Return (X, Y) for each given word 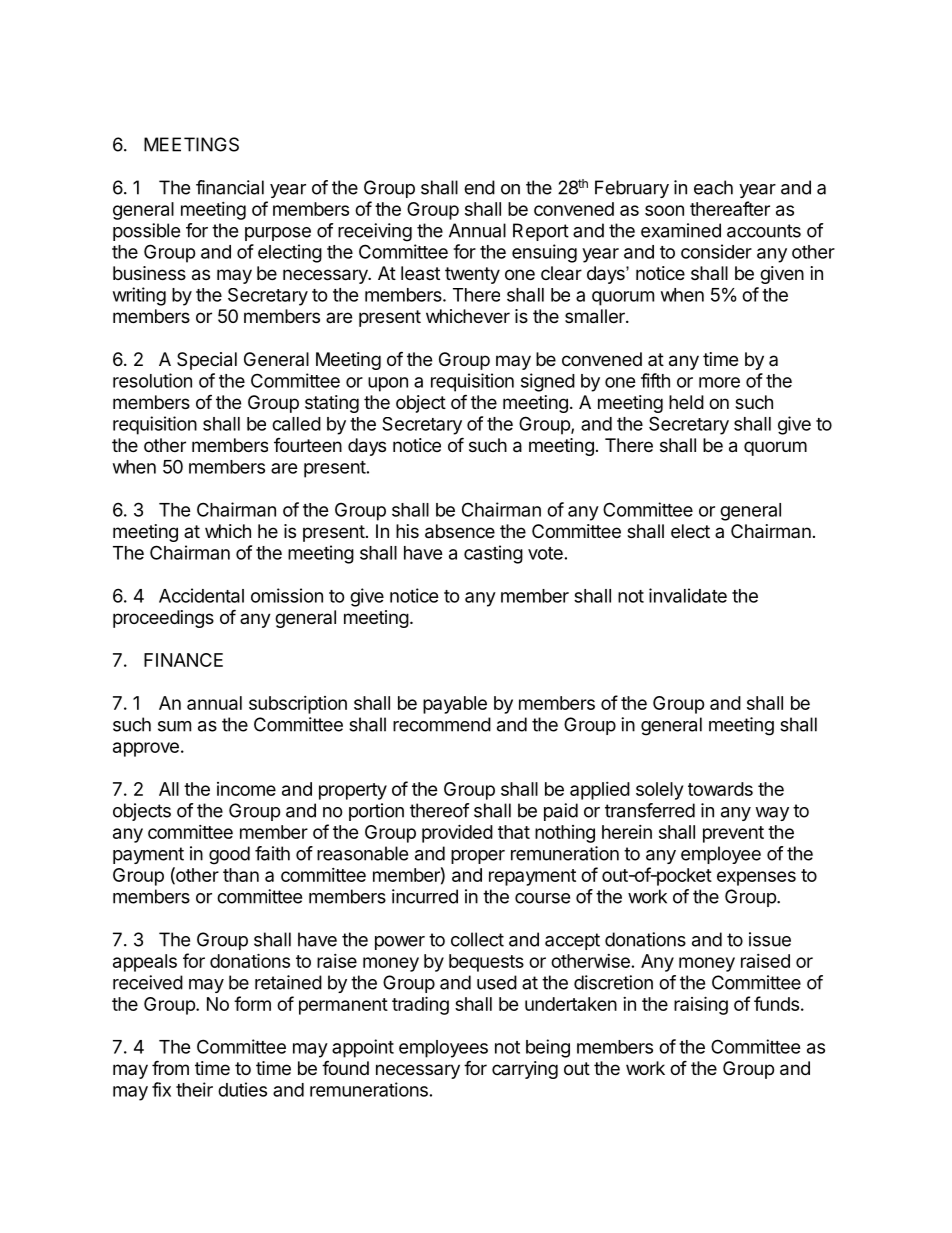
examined (681, 230)
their (194, 1089)
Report (541, 232)
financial (230, 187)
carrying (525, 1070)
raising (701, 1005)
